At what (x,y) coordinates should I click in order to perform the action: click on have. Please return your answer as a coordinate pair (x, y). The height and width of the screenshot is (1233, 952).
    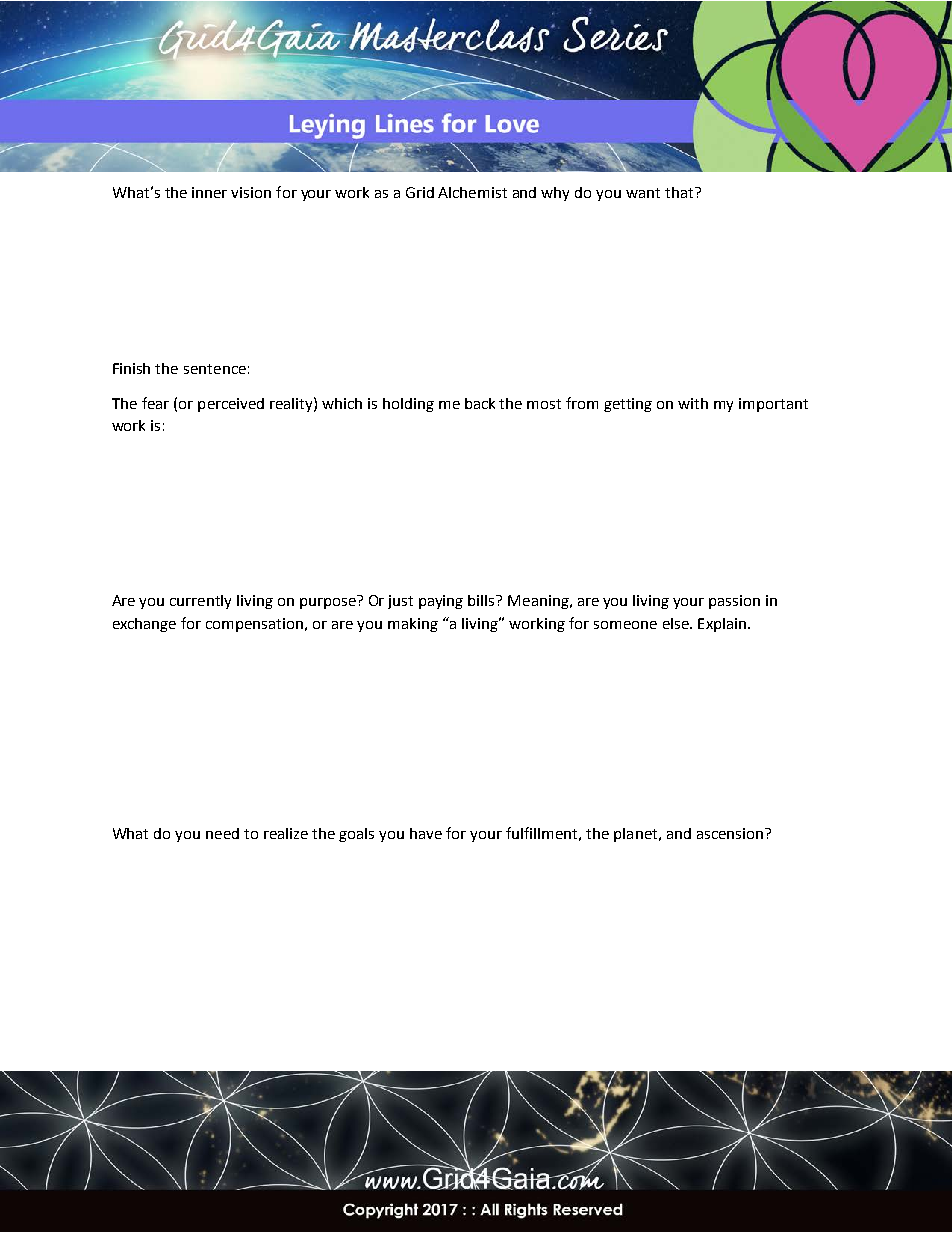
    Looking at the image, I should click on (426, 833).
